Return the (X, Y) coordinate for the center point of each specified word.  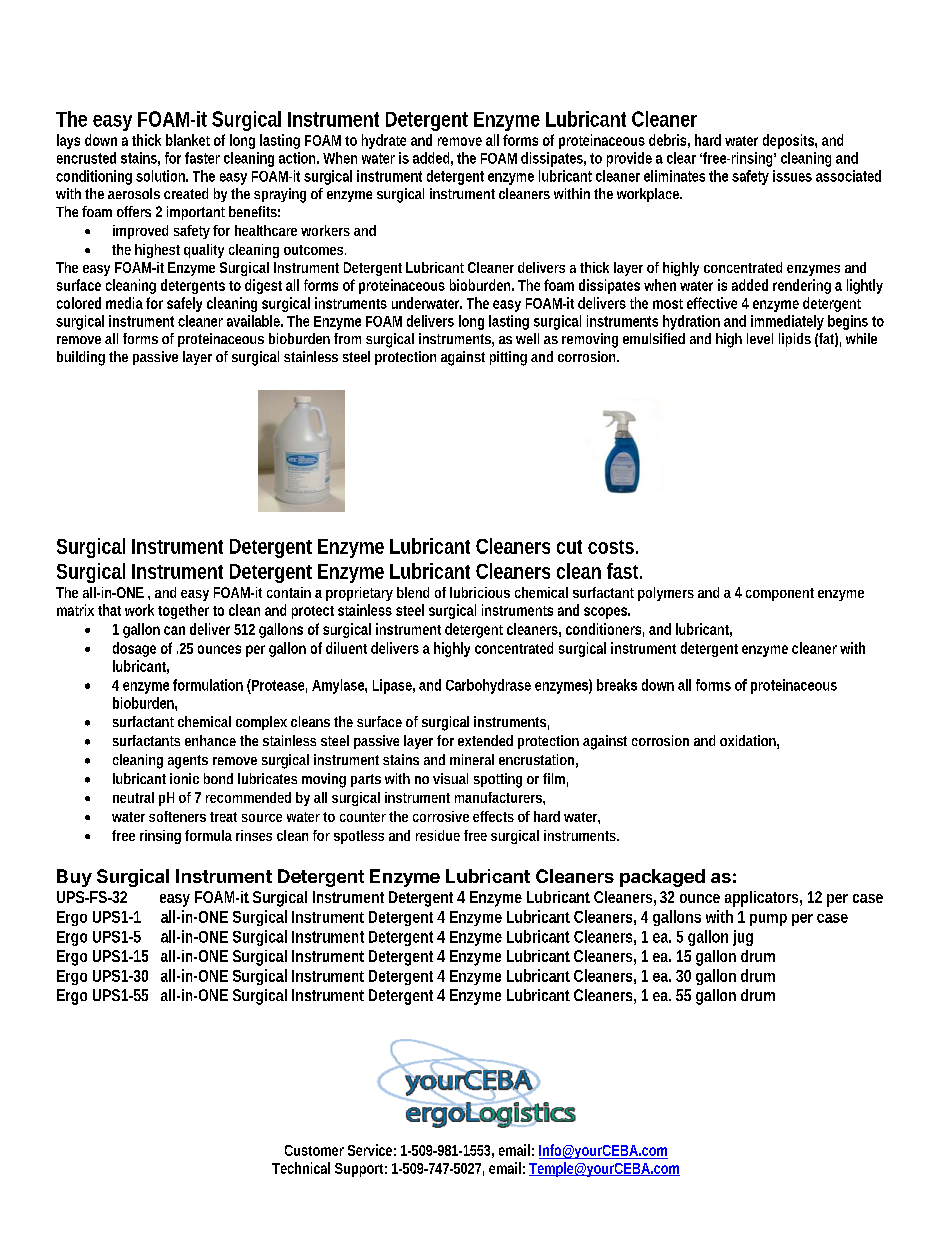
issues (792, 176)
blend (413, 592)
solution (160, 176)
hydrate (384, 141)
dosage (134, 649)
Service (370, 1150)
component (780, 594)
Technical (301, 1168)
